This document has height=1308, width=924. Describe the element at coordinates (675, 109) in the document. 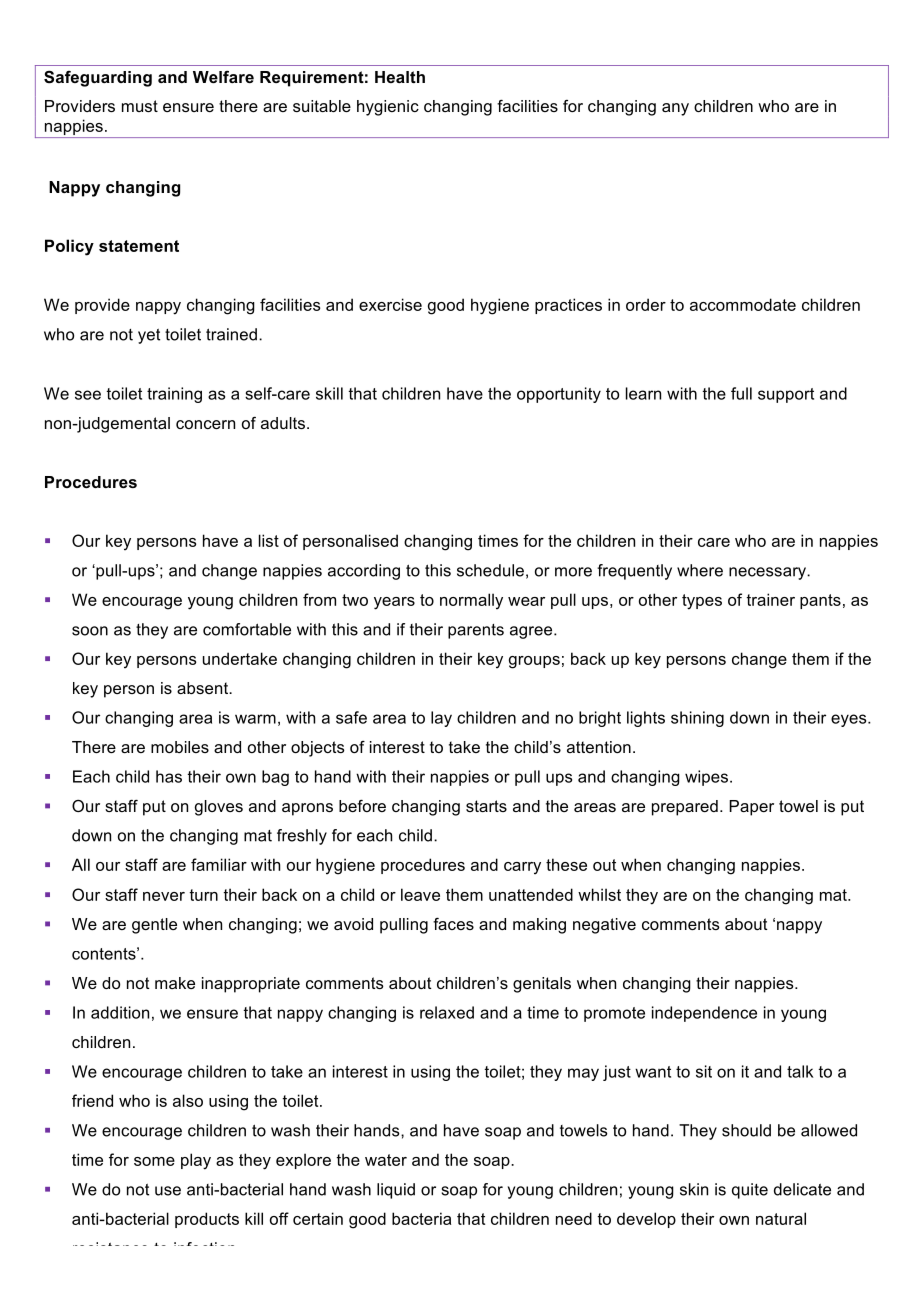

I see `any` at that location.
